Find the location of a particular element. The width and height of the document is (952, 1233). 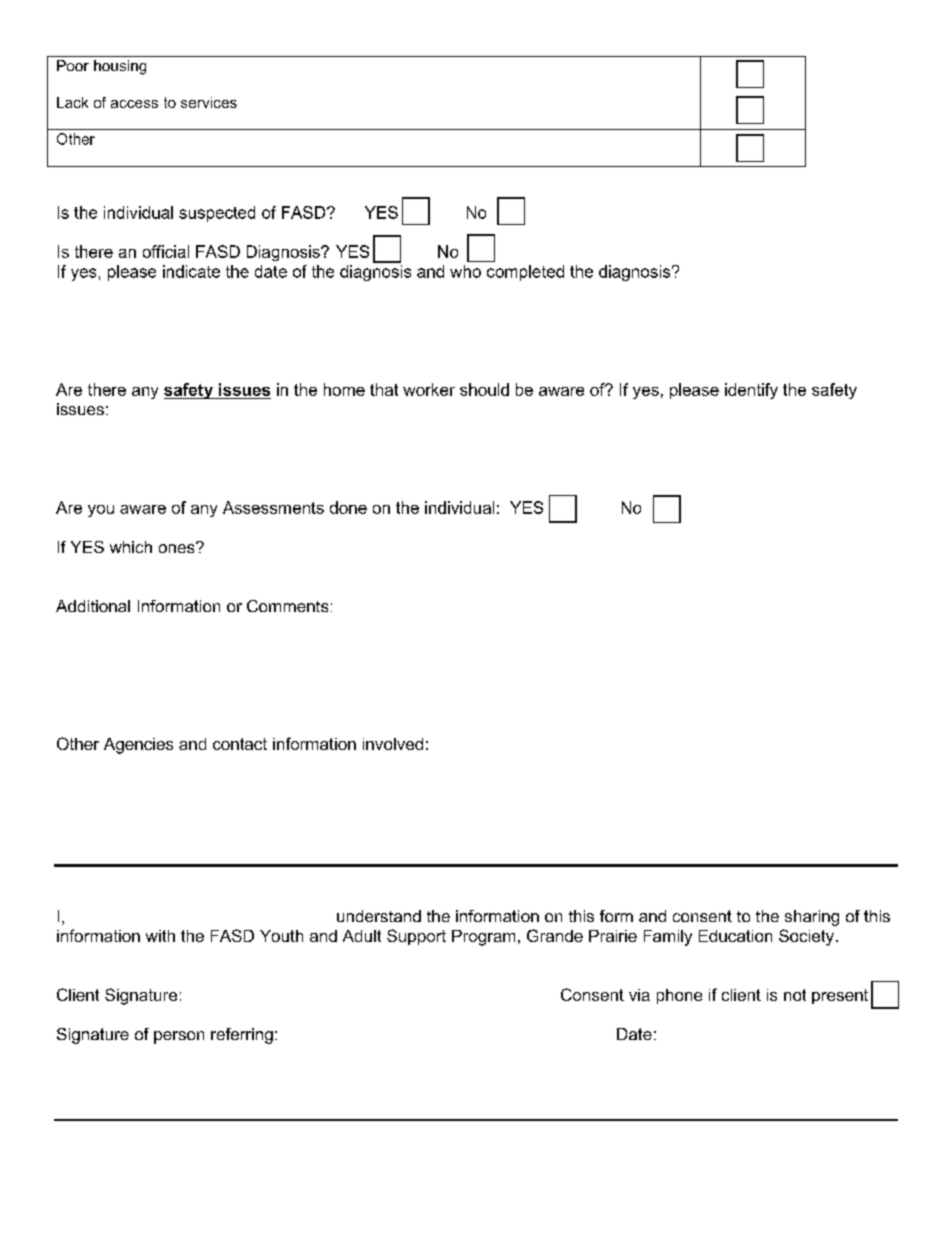

completed is located at coordinates (525, 273).
